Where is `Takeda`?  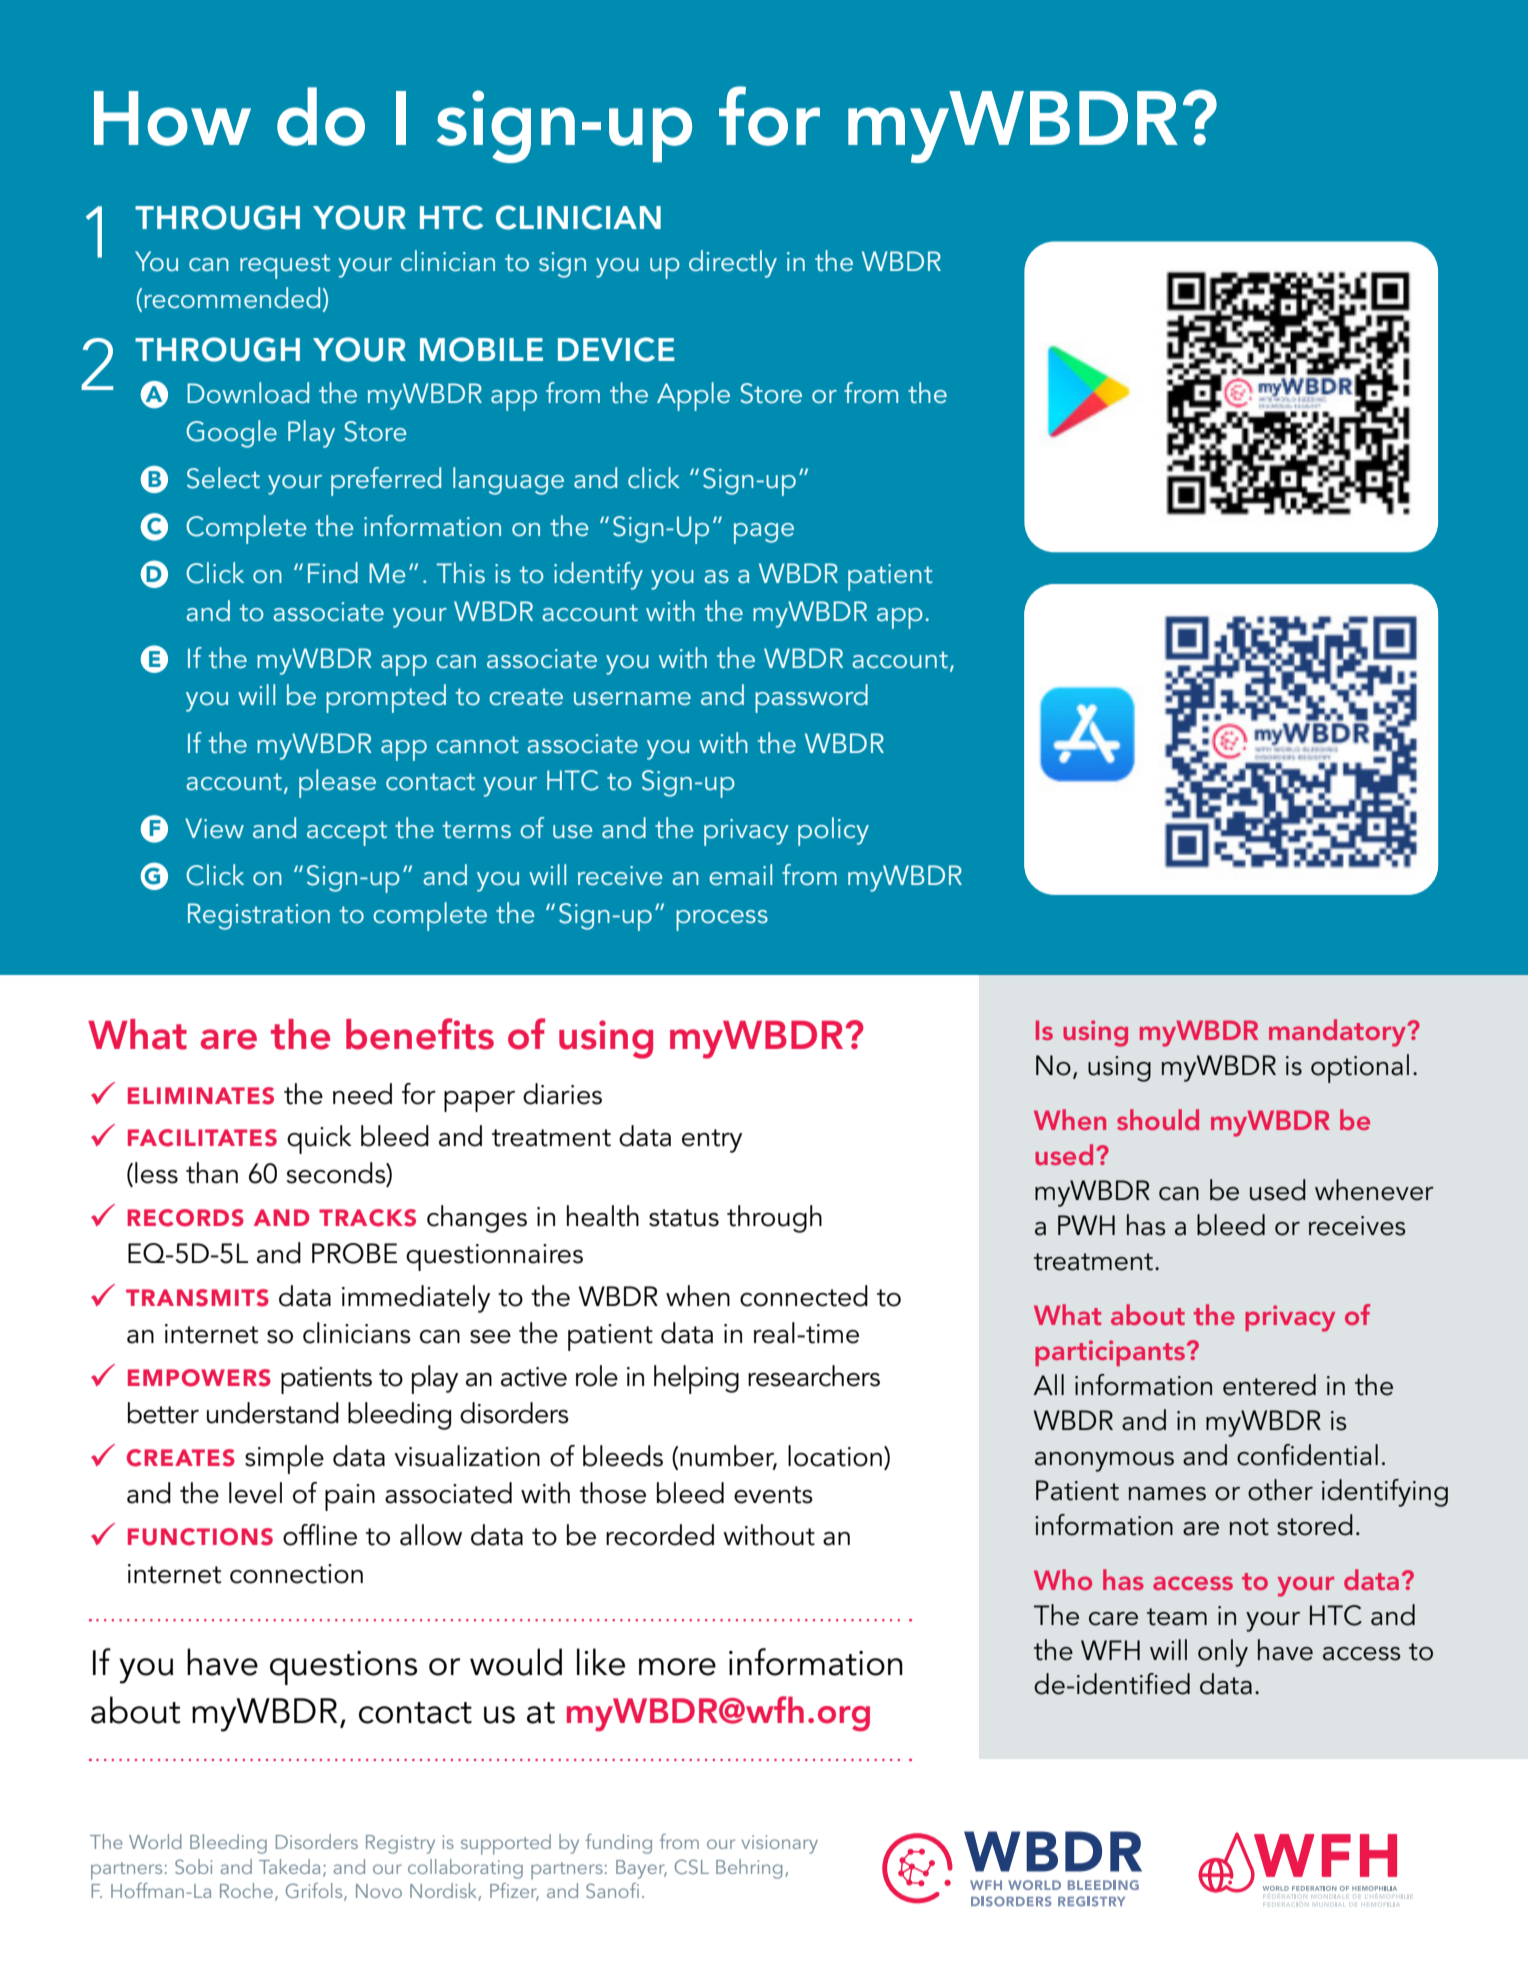 Takeda is located at coordinates (289, 1866).
